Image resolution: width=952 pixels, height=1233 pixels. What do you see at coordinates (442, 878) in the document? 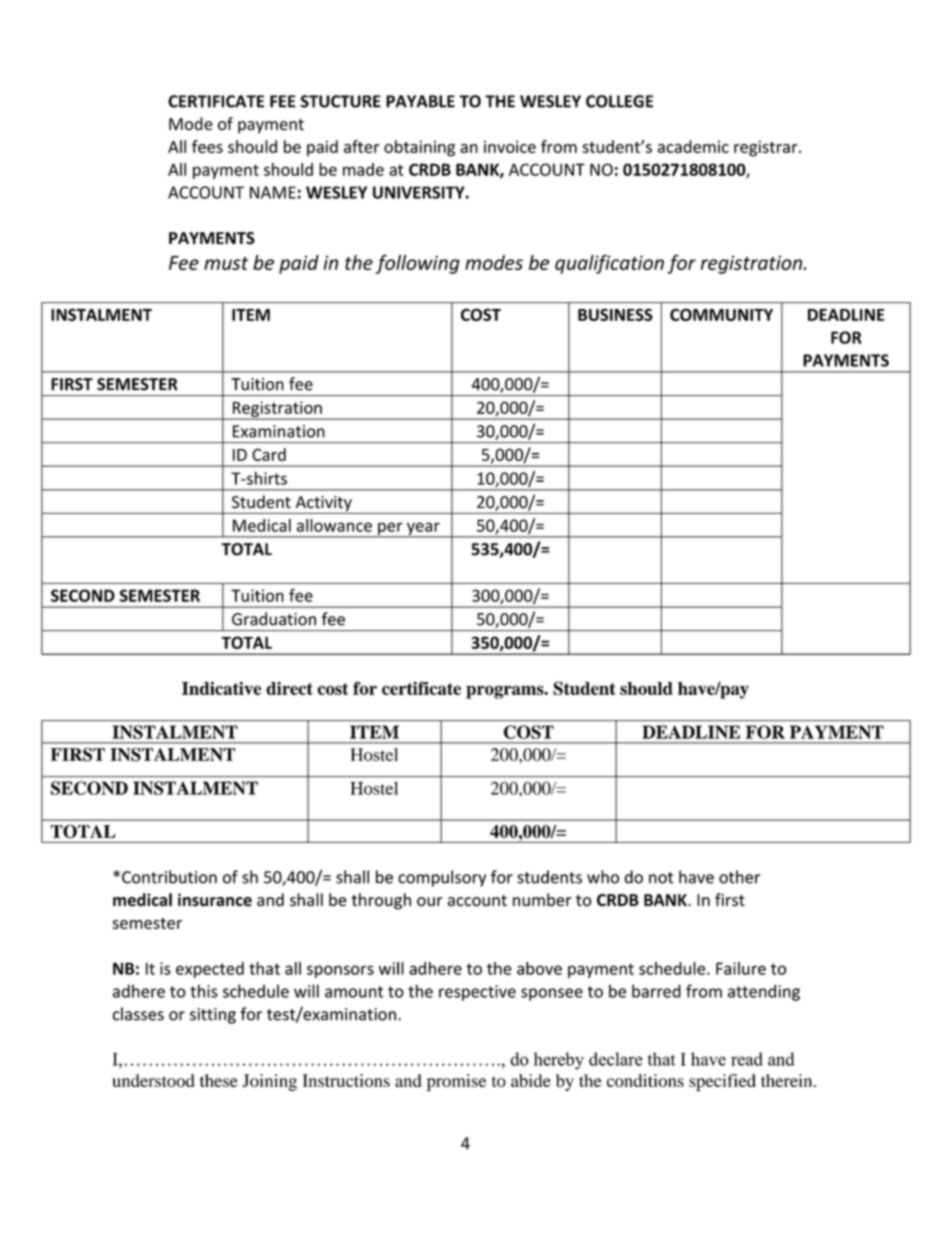
I see `compulsory` at bounding box center [442, 878].
